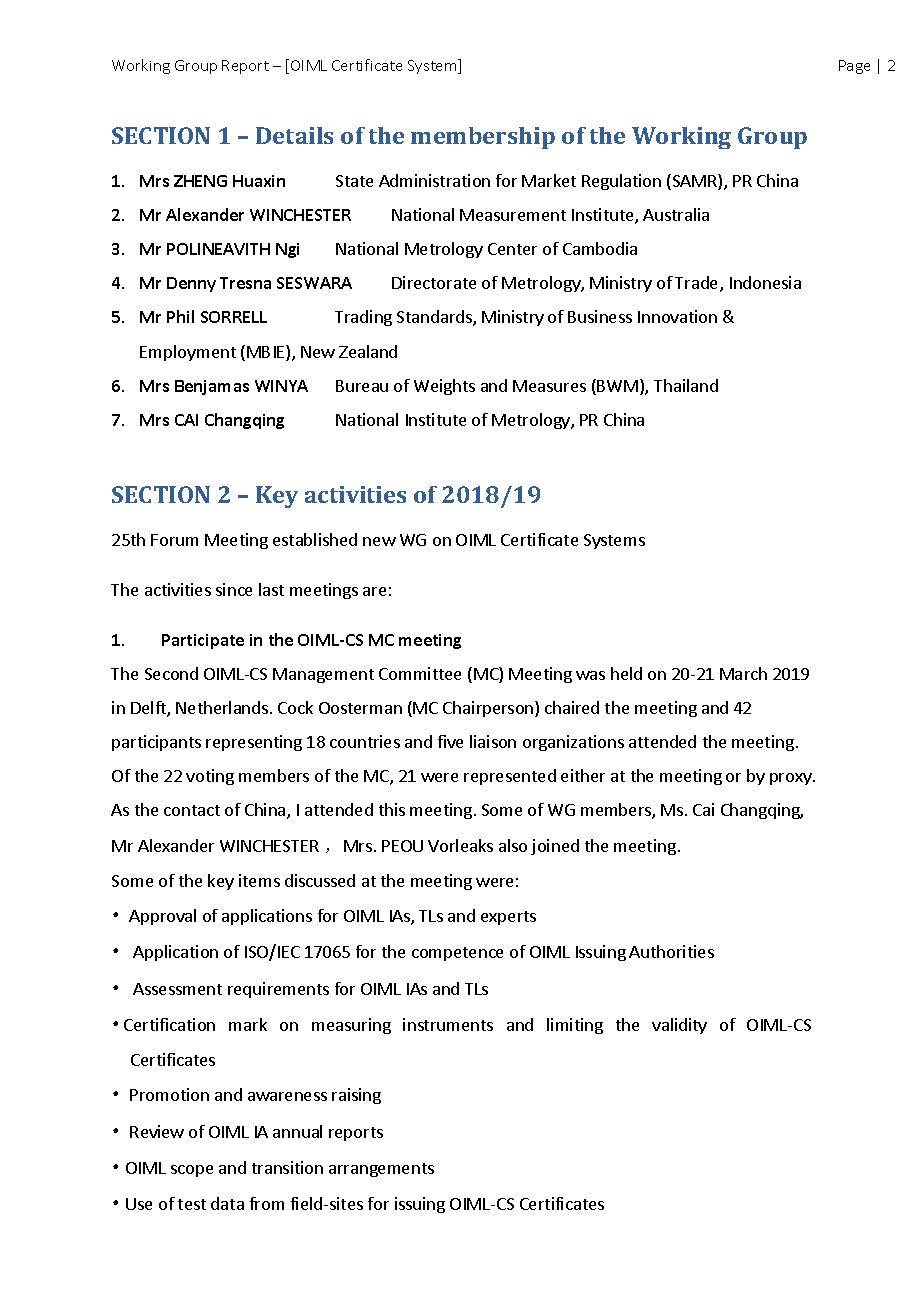 Image resolution: width=924 pixels, height=1307 pixels. I want to click on arrangements, so click(381, 1170).
